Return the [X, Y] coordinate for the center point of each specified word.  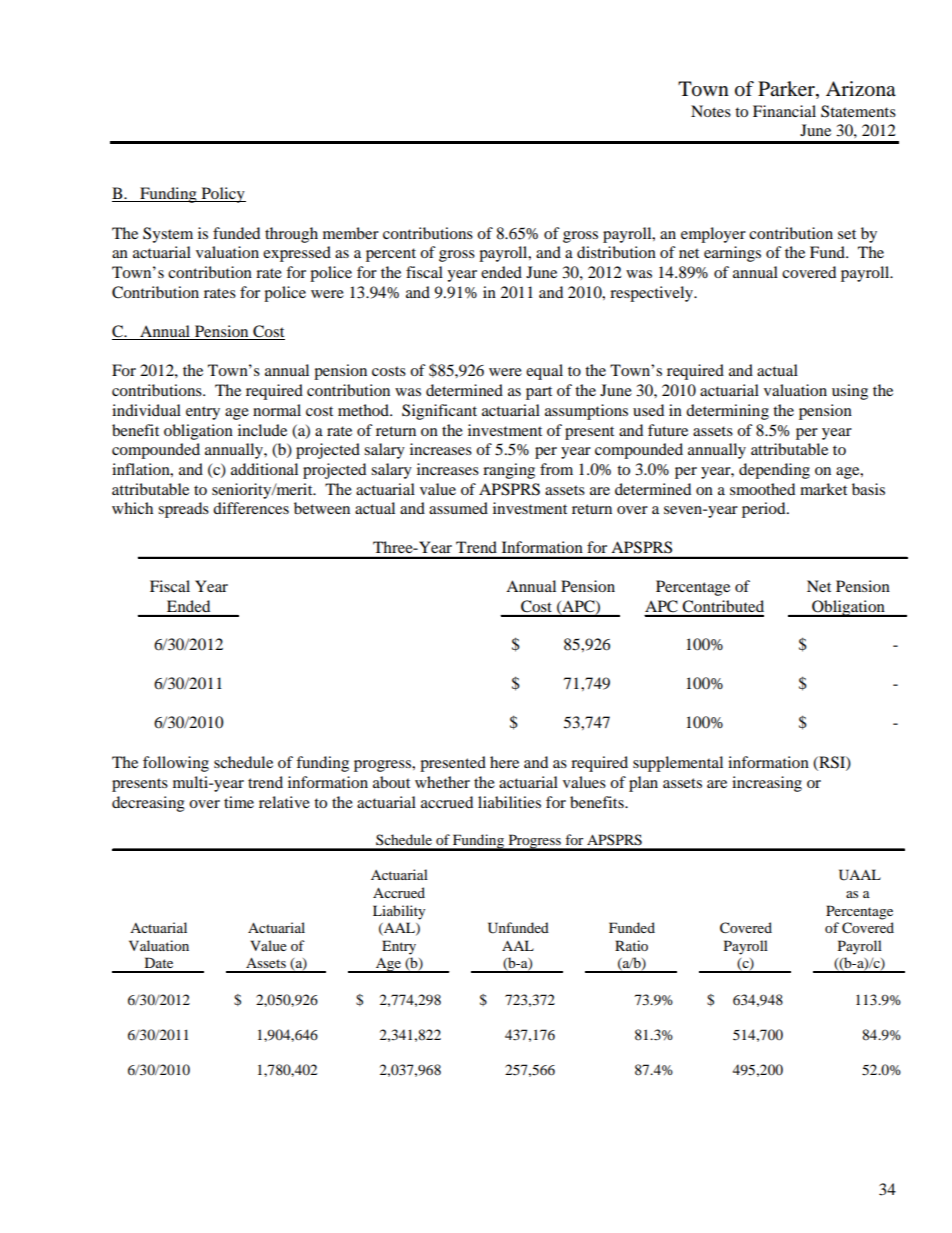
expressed [297, 254]
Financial [784, 111]
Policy [222, 195]
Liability [399, 912]
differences [251, 508]
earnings [732, 254]
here [504, 762]
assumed [458, 508]
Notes [711, 111]
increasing [767, 784]
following [176, 764]
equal [544, 372]
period [765, 510]
